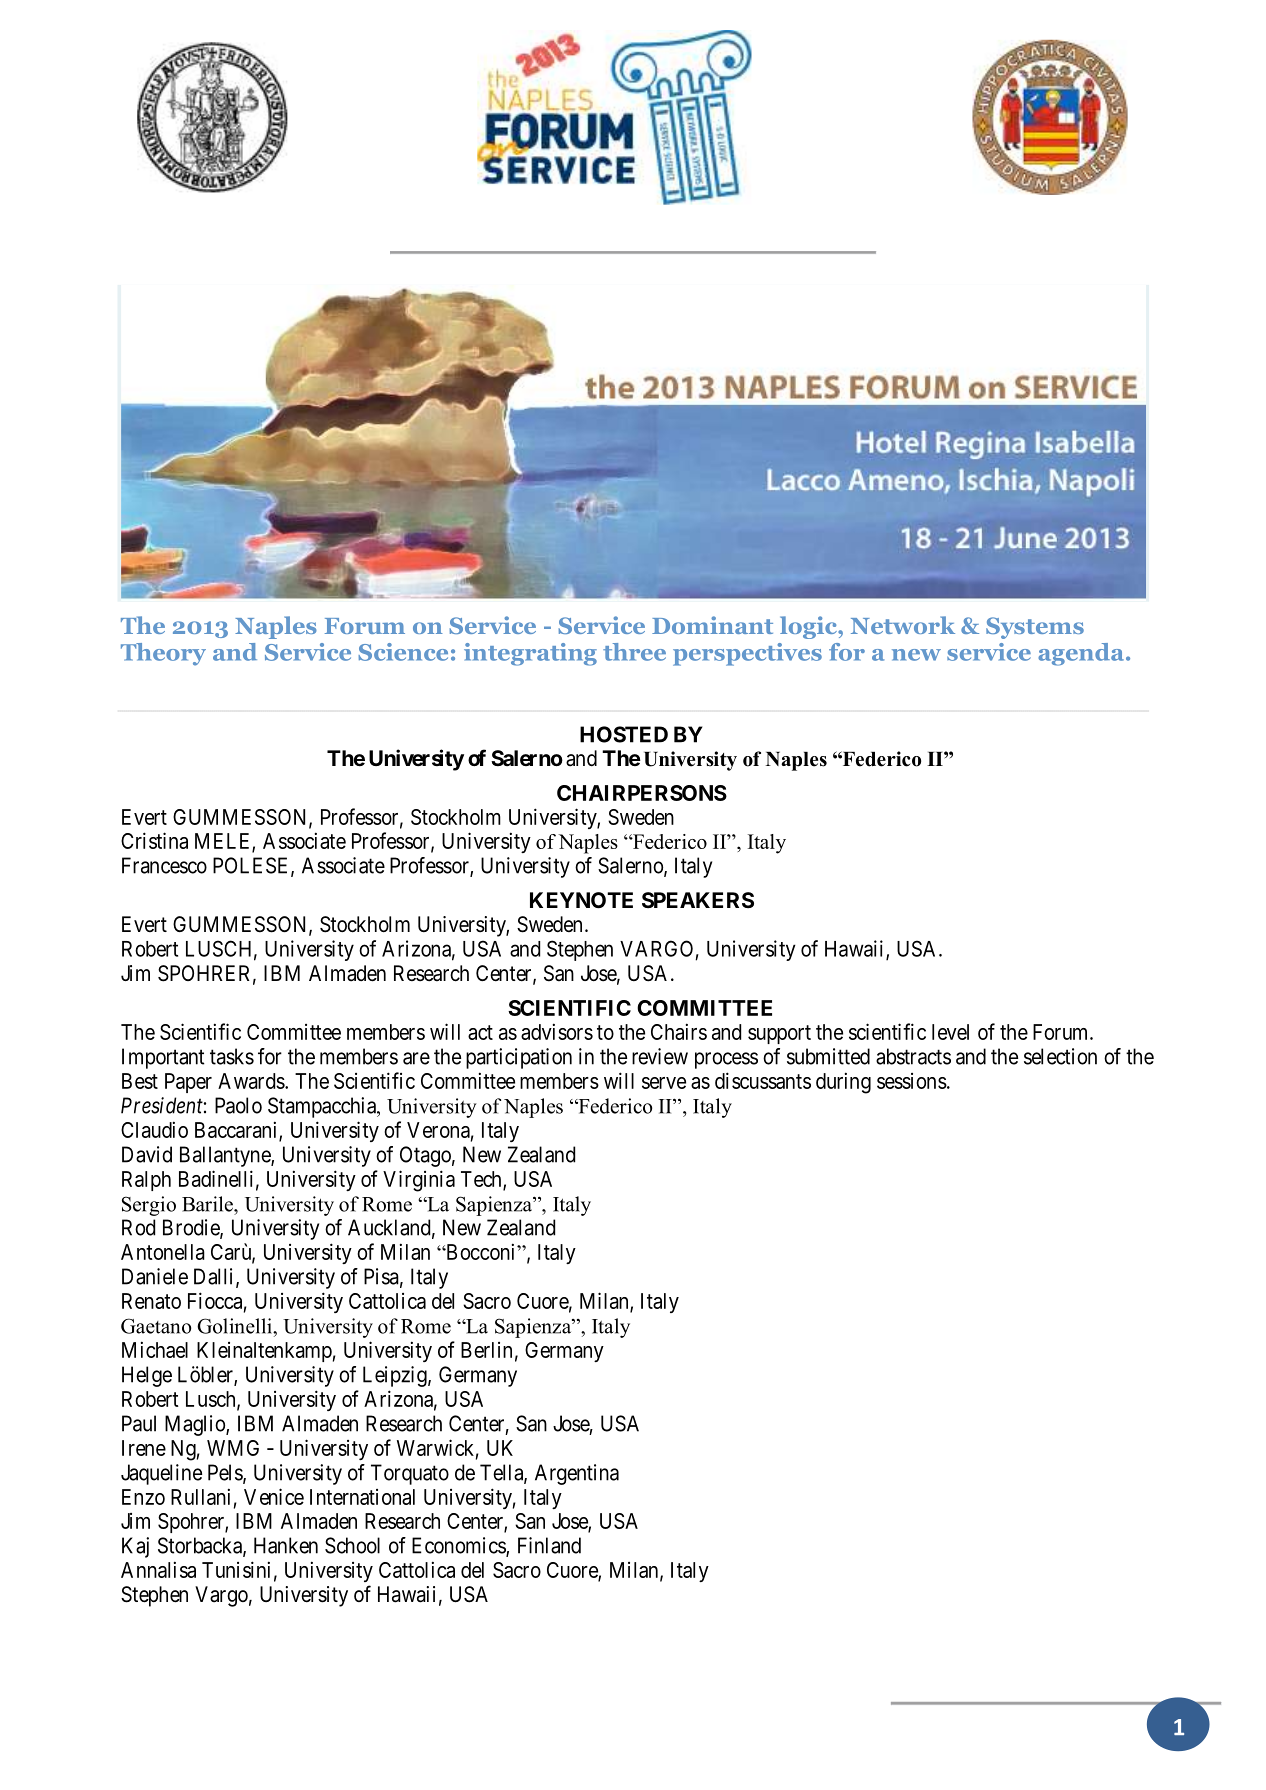 This screenshot has height=1790, width=1266. What do you see at coordinates (163, 654) in the screenshot?
I see `Theory` at bounding box center [163, 654].
